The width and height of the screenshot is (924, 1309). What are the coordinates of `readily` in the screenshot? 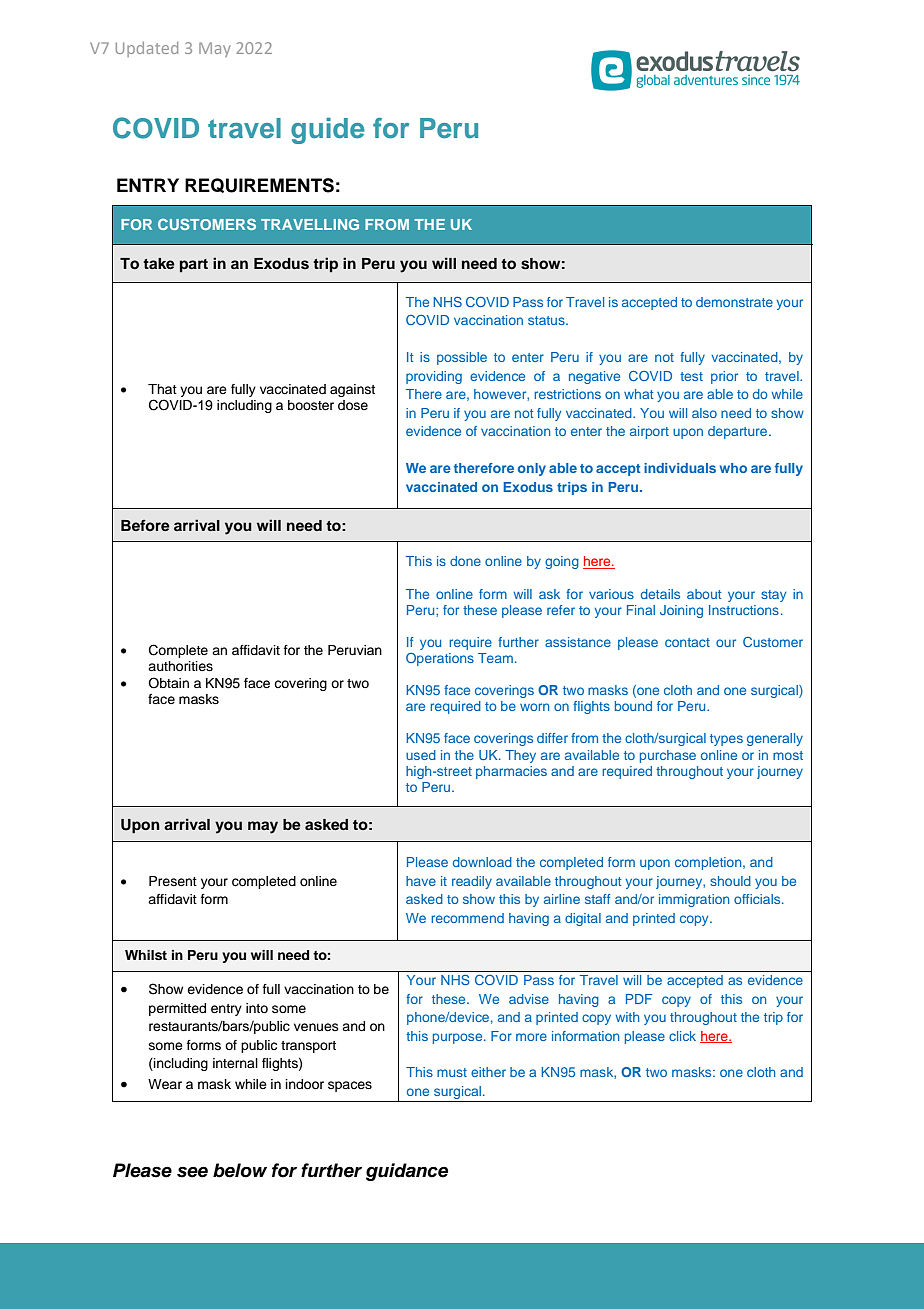 It's located at (472, 882).
